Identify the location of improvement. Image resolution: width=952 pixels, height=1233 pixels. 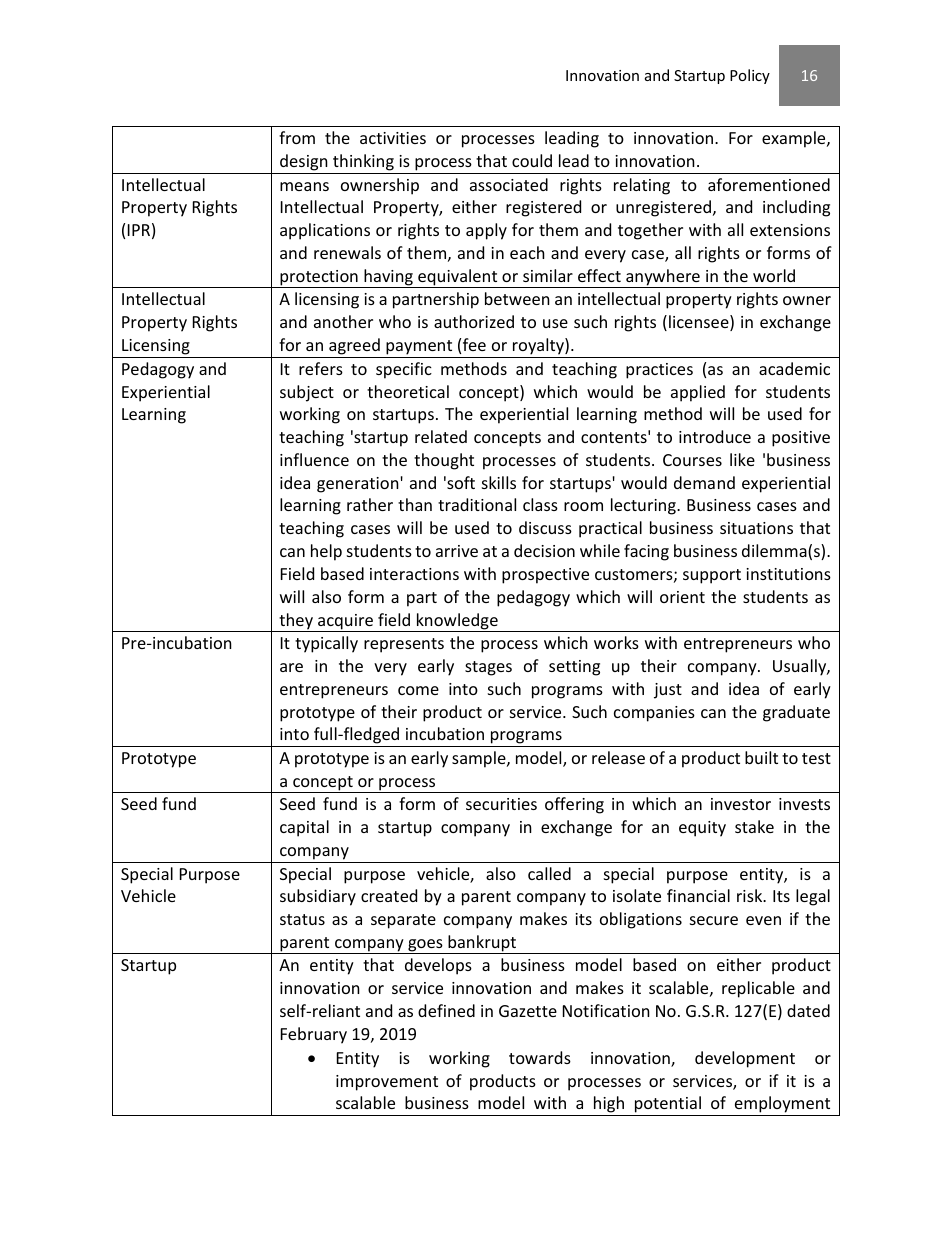
(387, 1083).
